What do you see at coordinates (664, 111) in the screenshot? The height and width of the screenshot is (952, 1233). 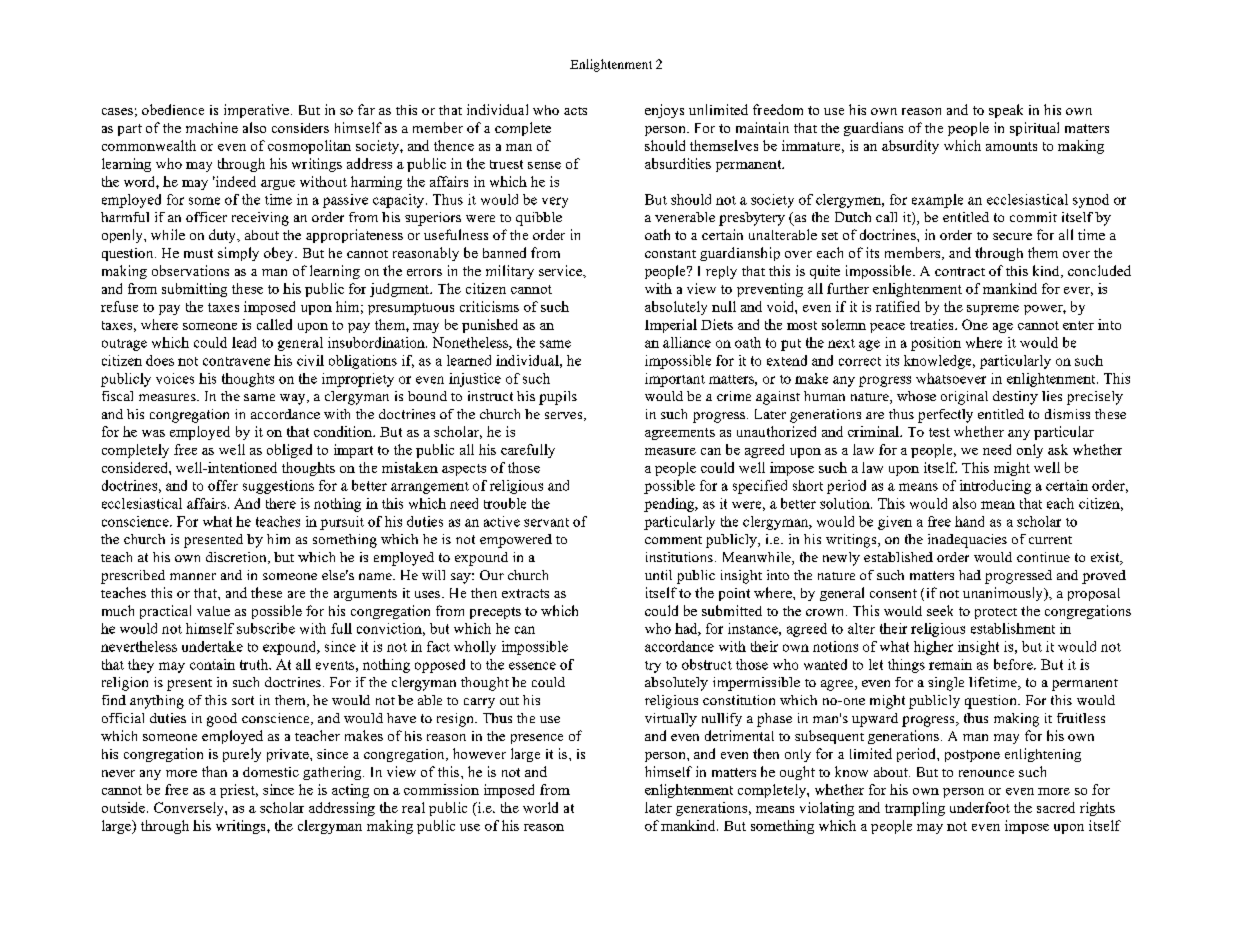 I see `enjoys` at bounding box center [664, 111].
